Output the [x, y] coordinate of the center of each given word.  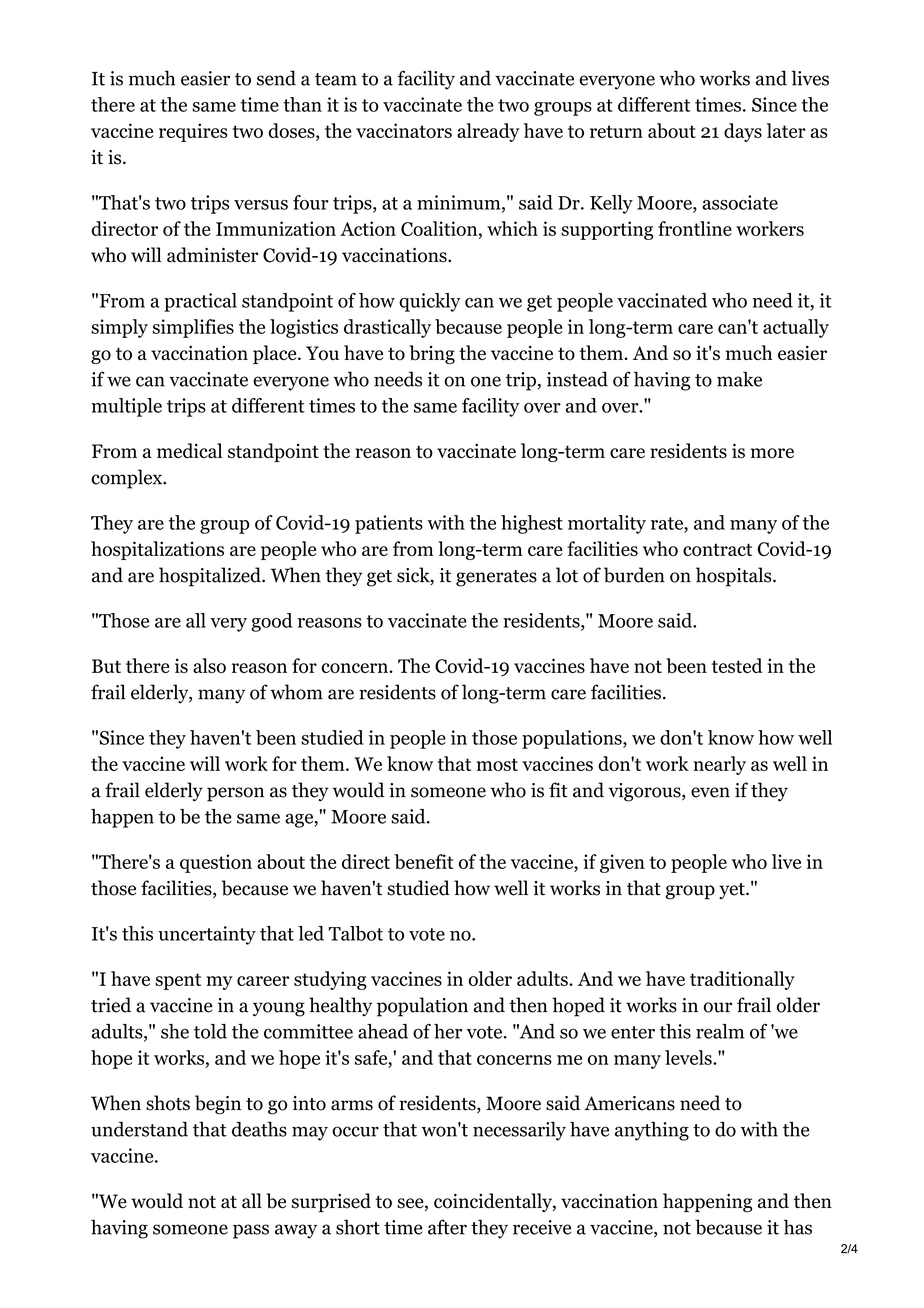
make [739, 379]
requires [193, 132]
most [497, 764]
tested [737, 665]
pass [251, 1231]
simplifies [193, 328]
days [743, 132]
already [488, 132]
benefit [423, 861]
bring [432, 354]
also [209, 665]
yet [733, 891]
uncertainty [207, 935]
